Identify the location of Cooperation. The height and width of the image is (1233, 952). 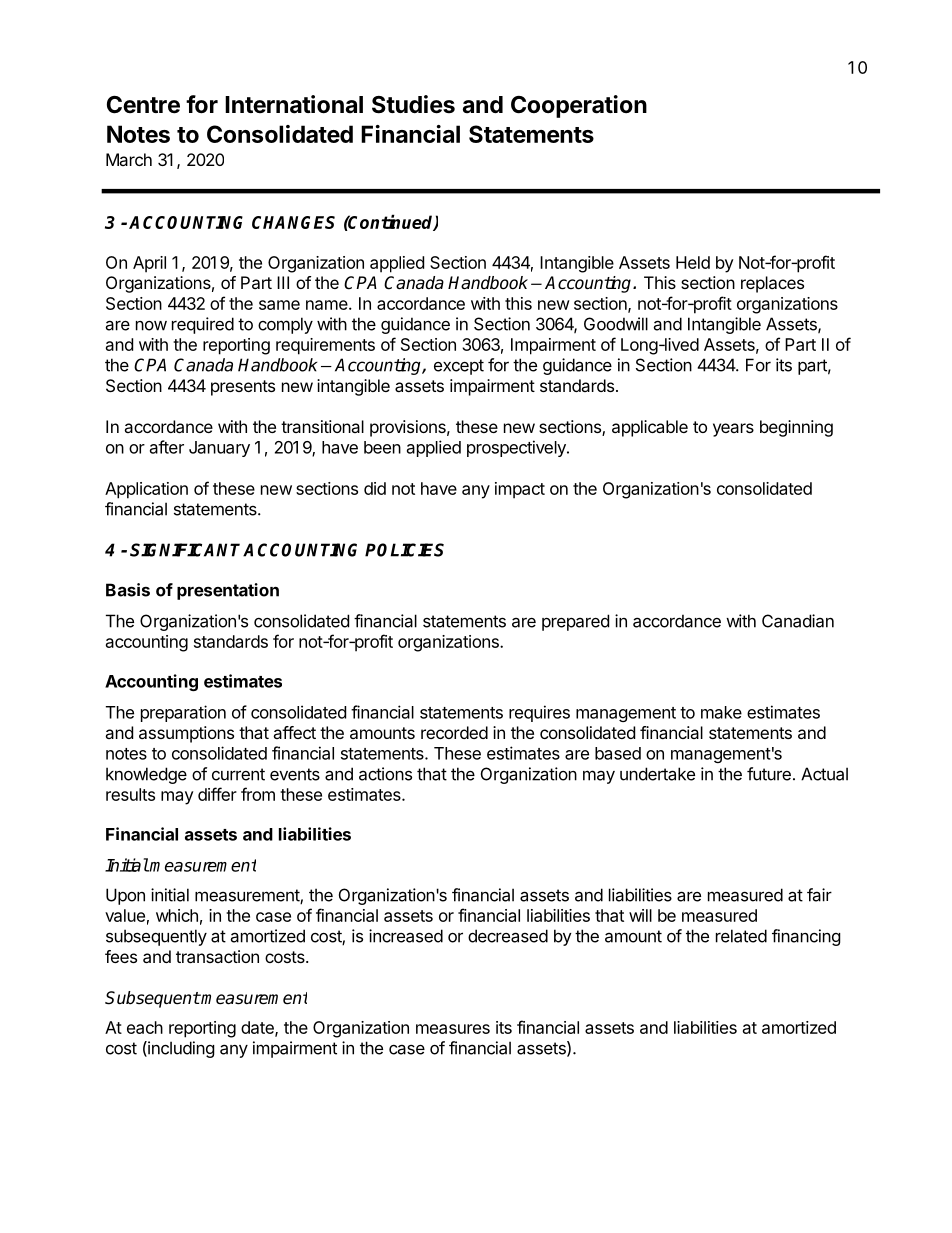
(579, 106).
